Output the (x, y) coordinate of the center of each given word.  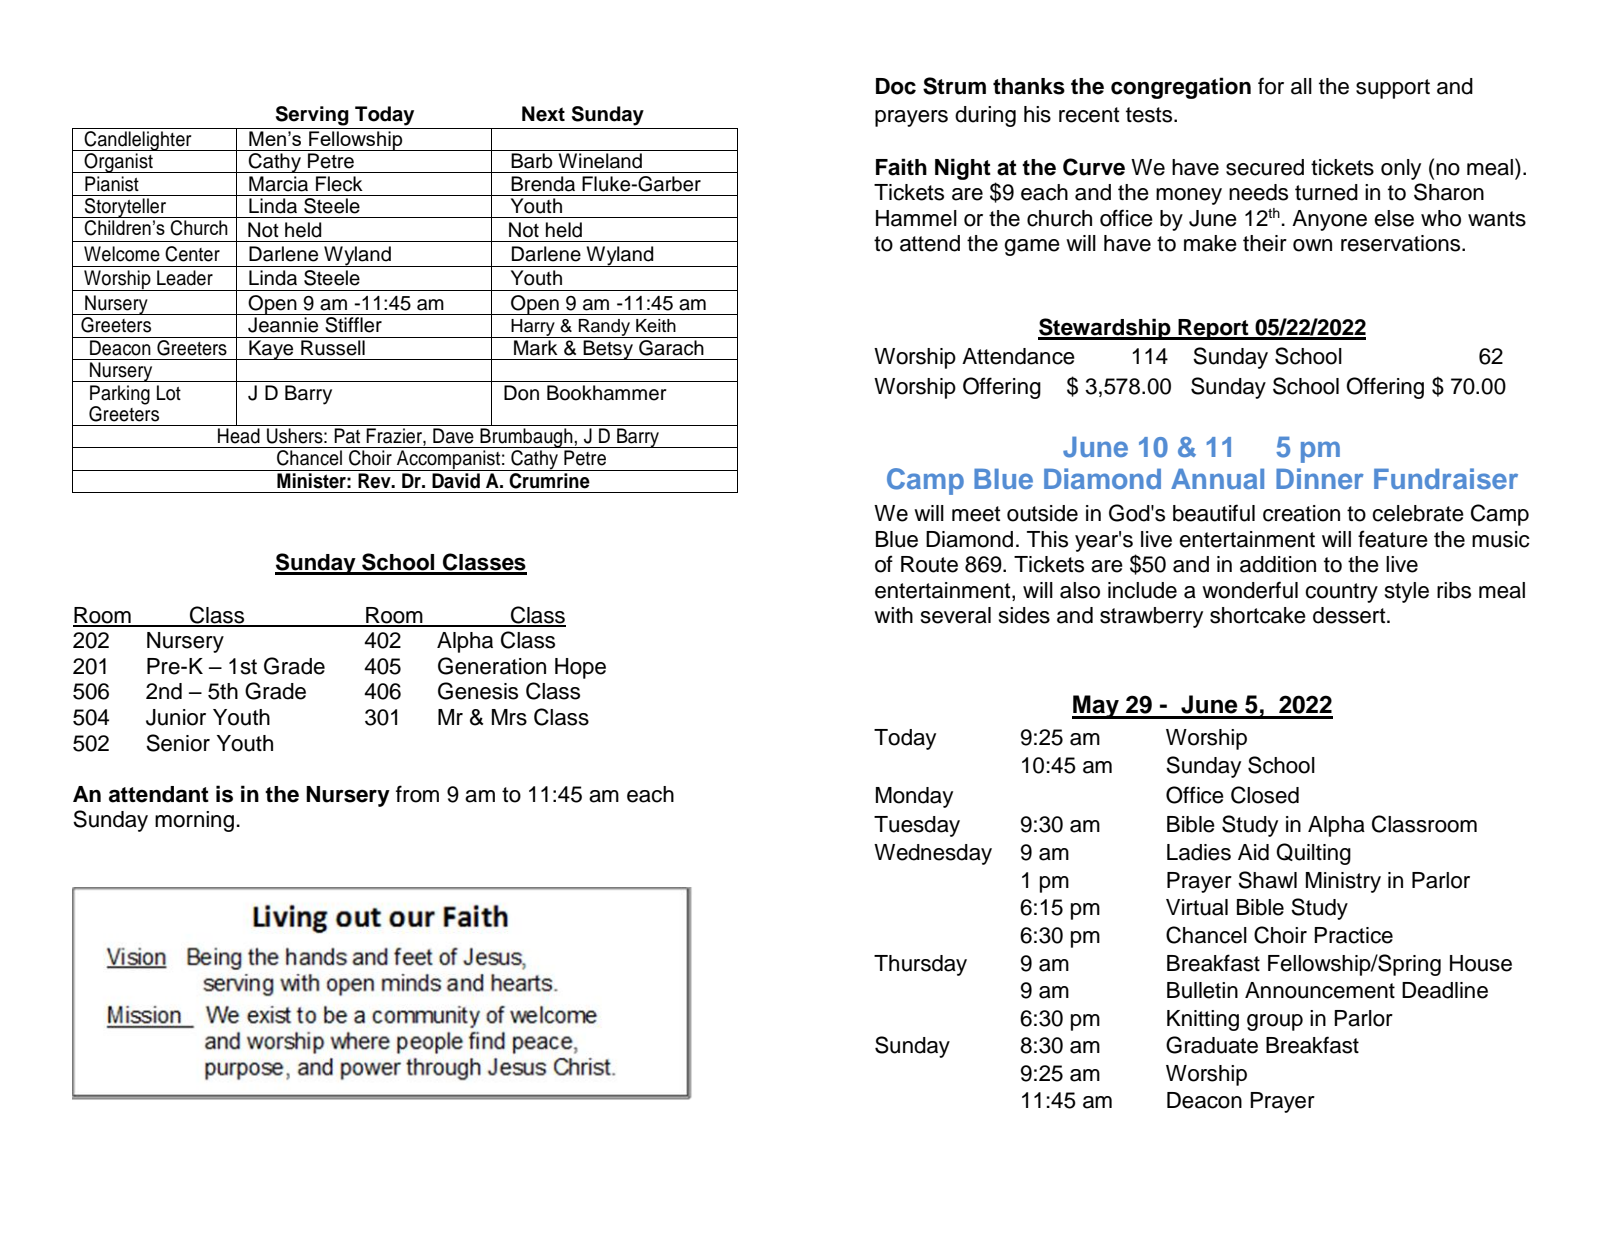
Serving (312, 116)
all (1301, 86)
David (456, 481)
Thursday (920, 965)
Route (929, 564)
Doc (896, 86)
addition (1278, 564)
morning (194, 821)
